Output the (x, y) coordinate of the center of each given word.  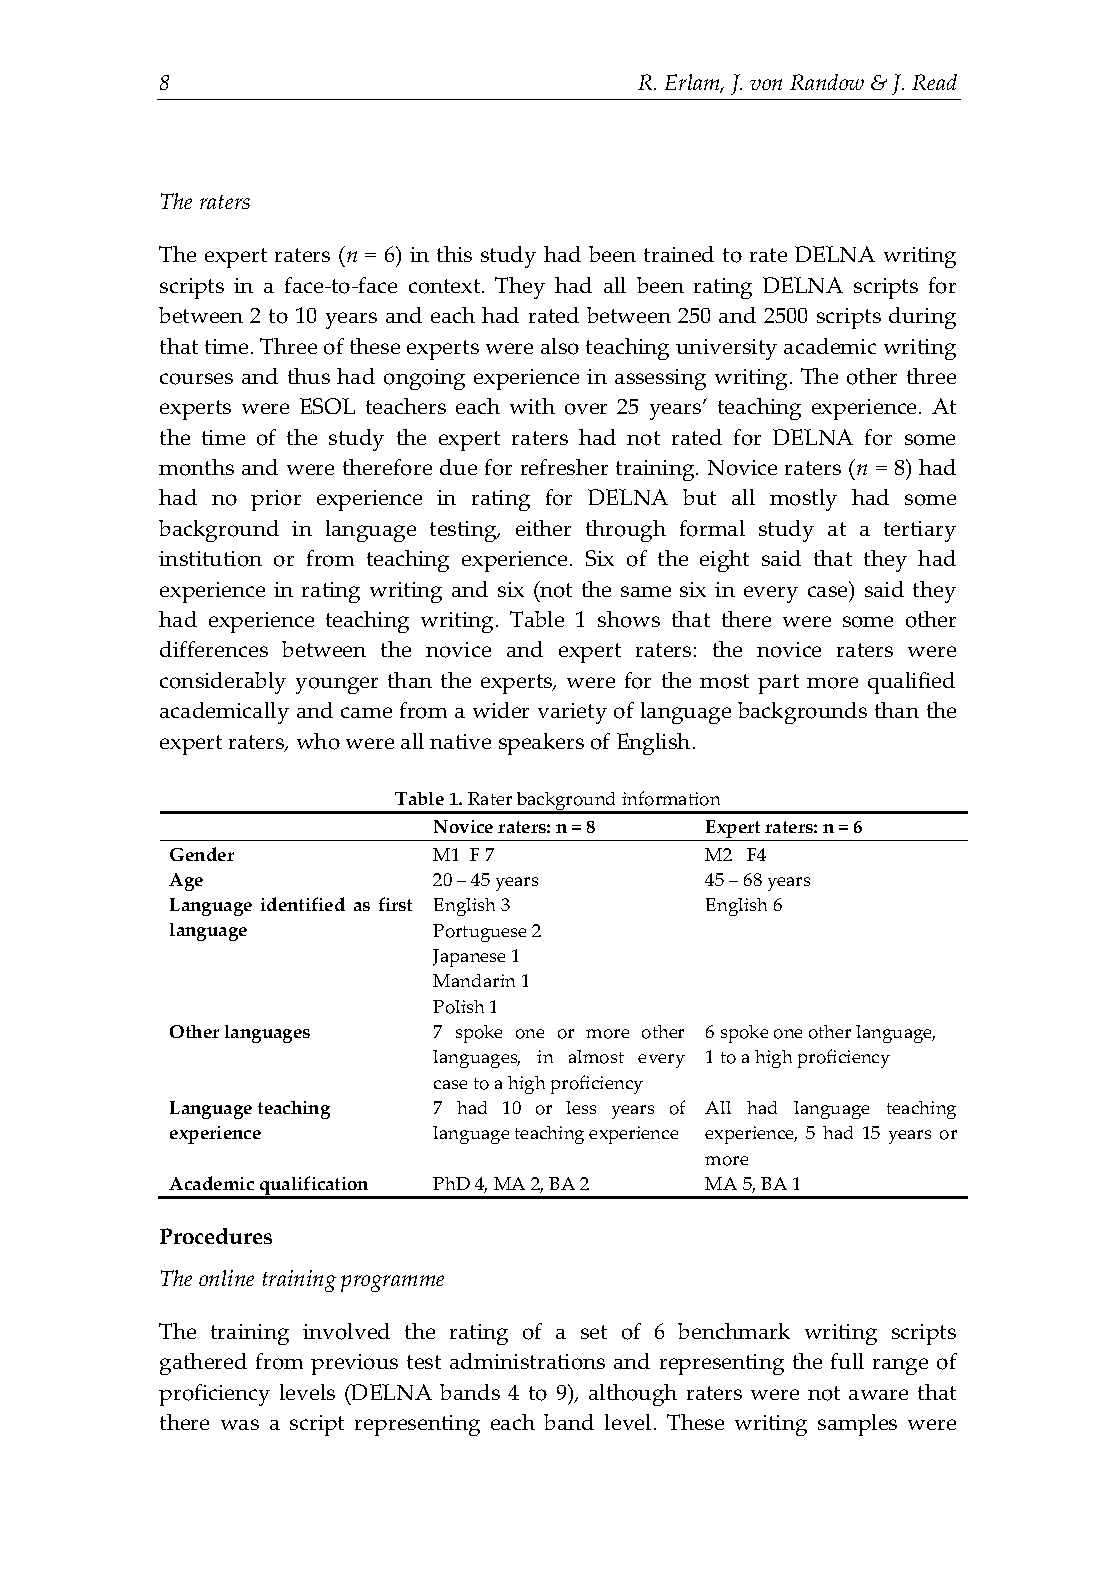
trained (679, 254)
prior (276, 500)
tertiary (920, 531)
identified (303, 904)
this (454, 254)
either (543, 528)
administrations (527, 1361)
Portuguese (479, 933)
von (766, 84)
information (671, 798)
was (240, 1424)
